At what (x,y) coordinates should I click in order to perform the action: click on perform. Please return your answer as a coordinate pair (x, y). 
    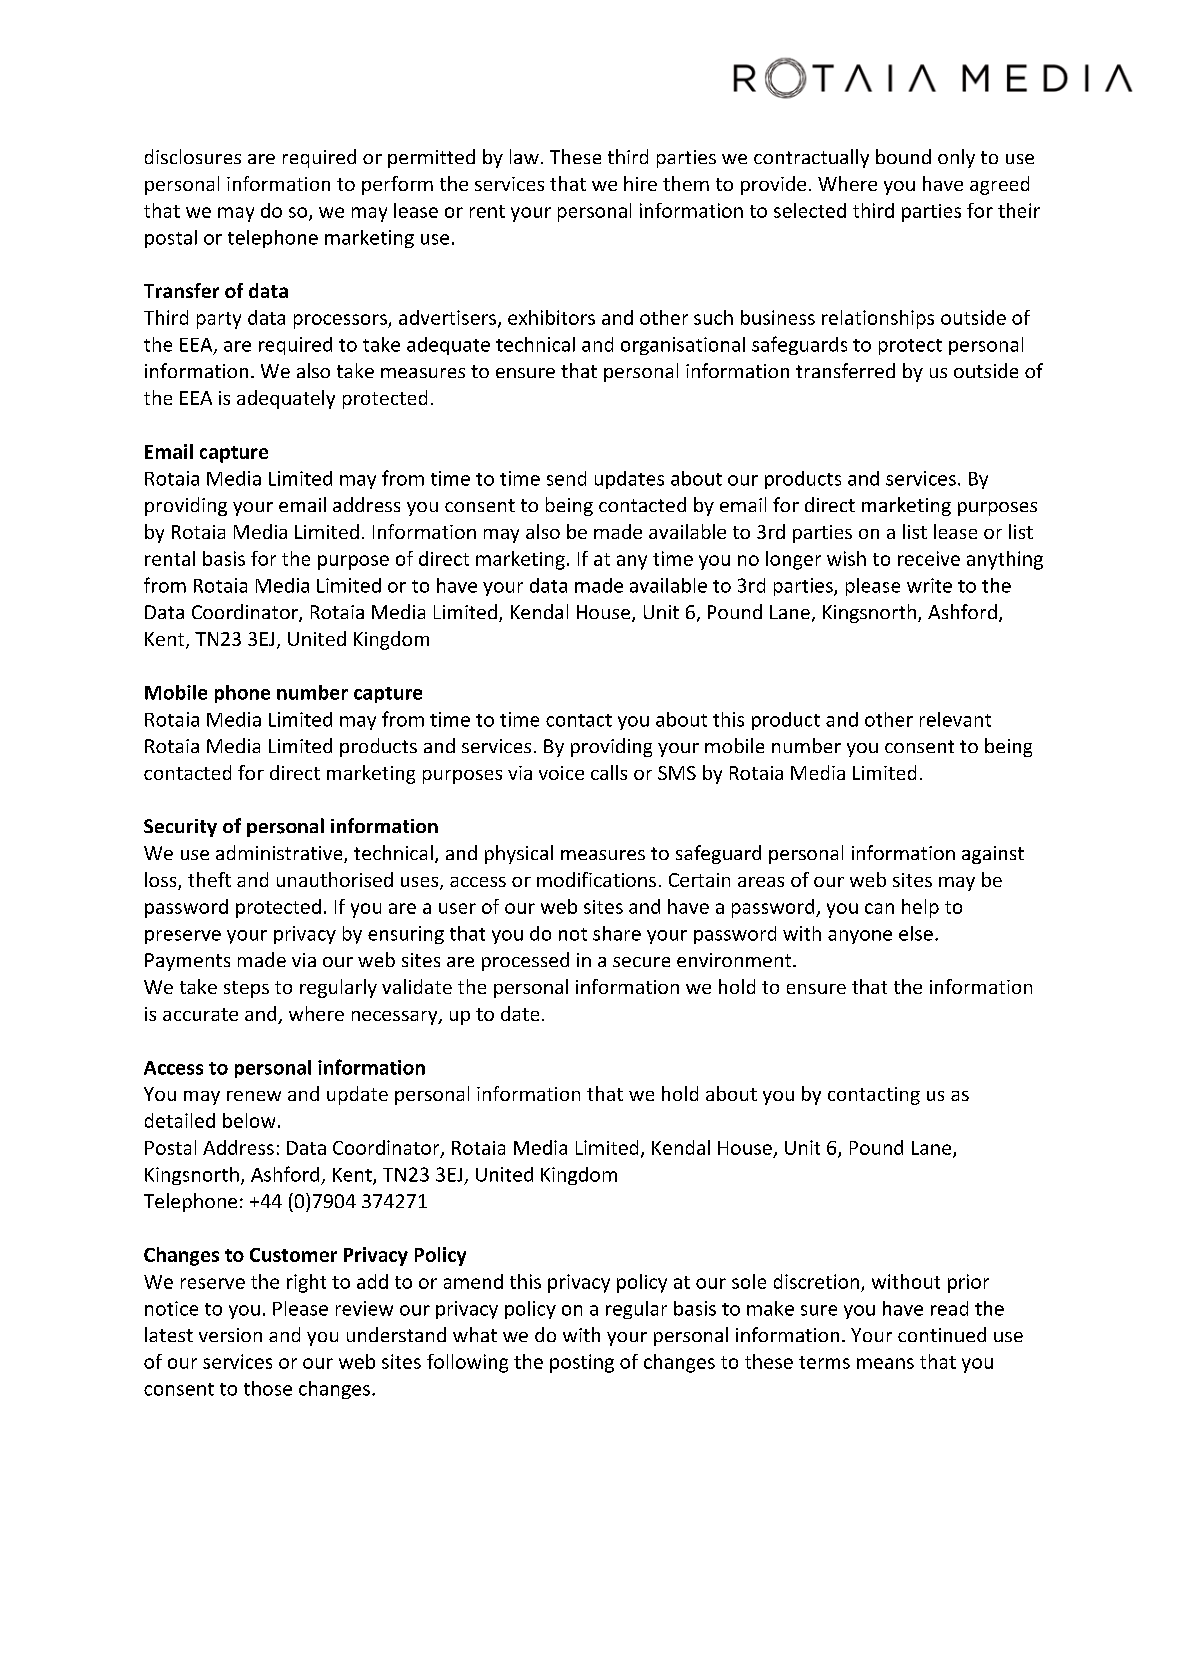
    Looking at the image, I should click on (397, 185).
